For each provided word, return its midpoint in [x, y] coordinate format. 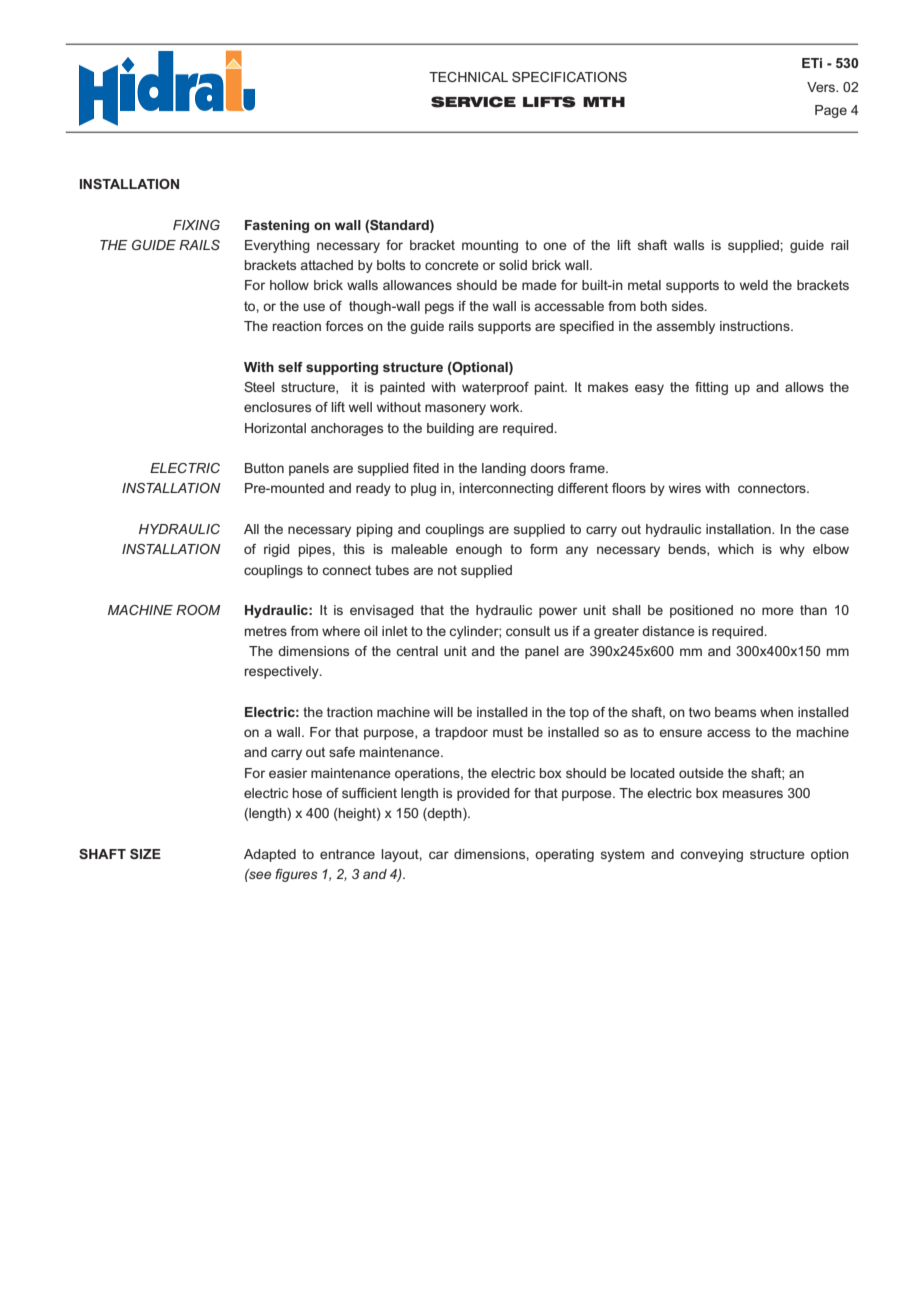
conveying [711, 855]
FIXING [196, 225]
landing [504, 469]
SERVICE [473, 102]
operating [564, 855]
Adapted [270, 855]
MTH [604, 102]
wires [685, 488]
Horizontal [275, 428]
